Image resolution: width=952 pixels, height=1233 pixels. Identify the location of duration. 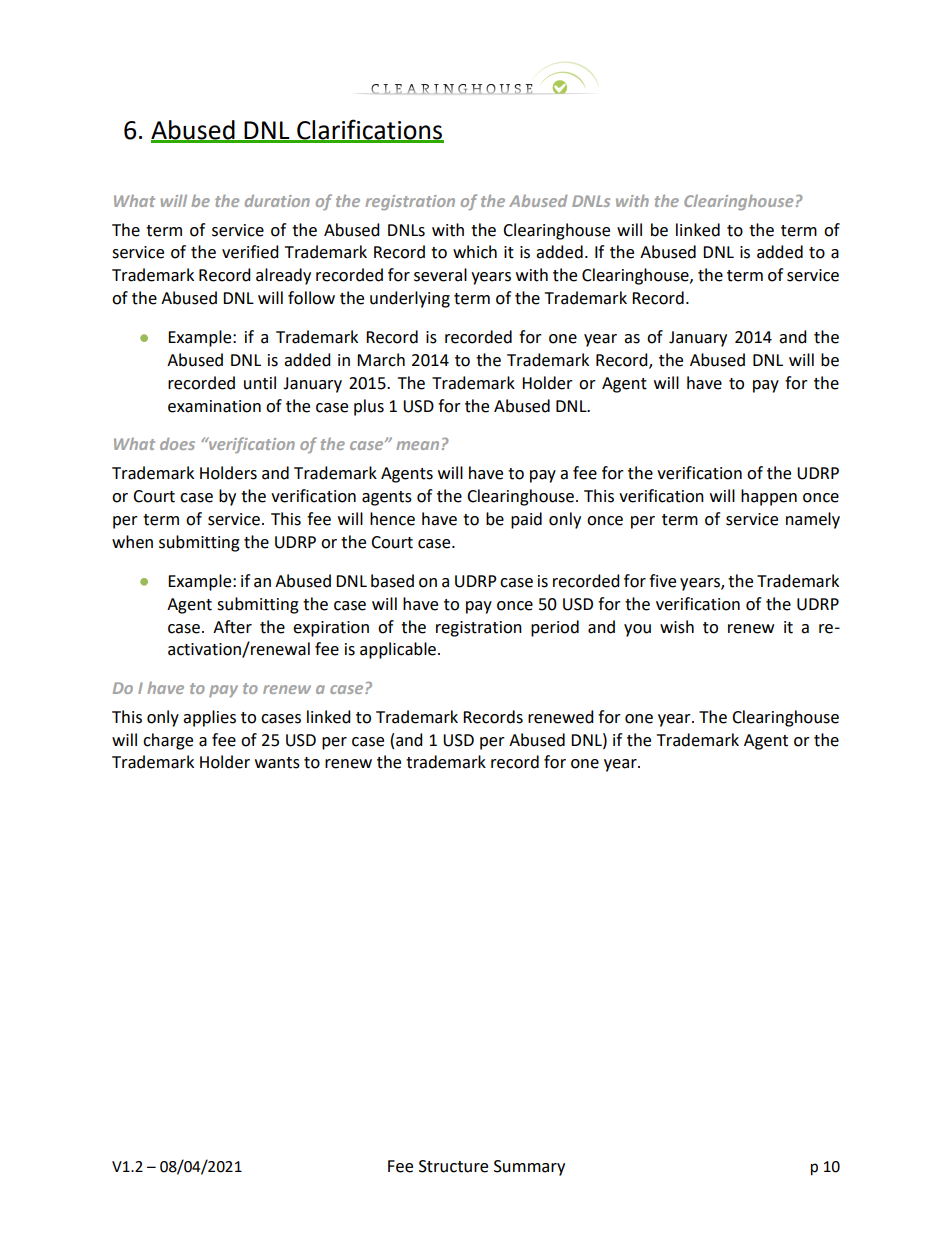
(277, 200).
